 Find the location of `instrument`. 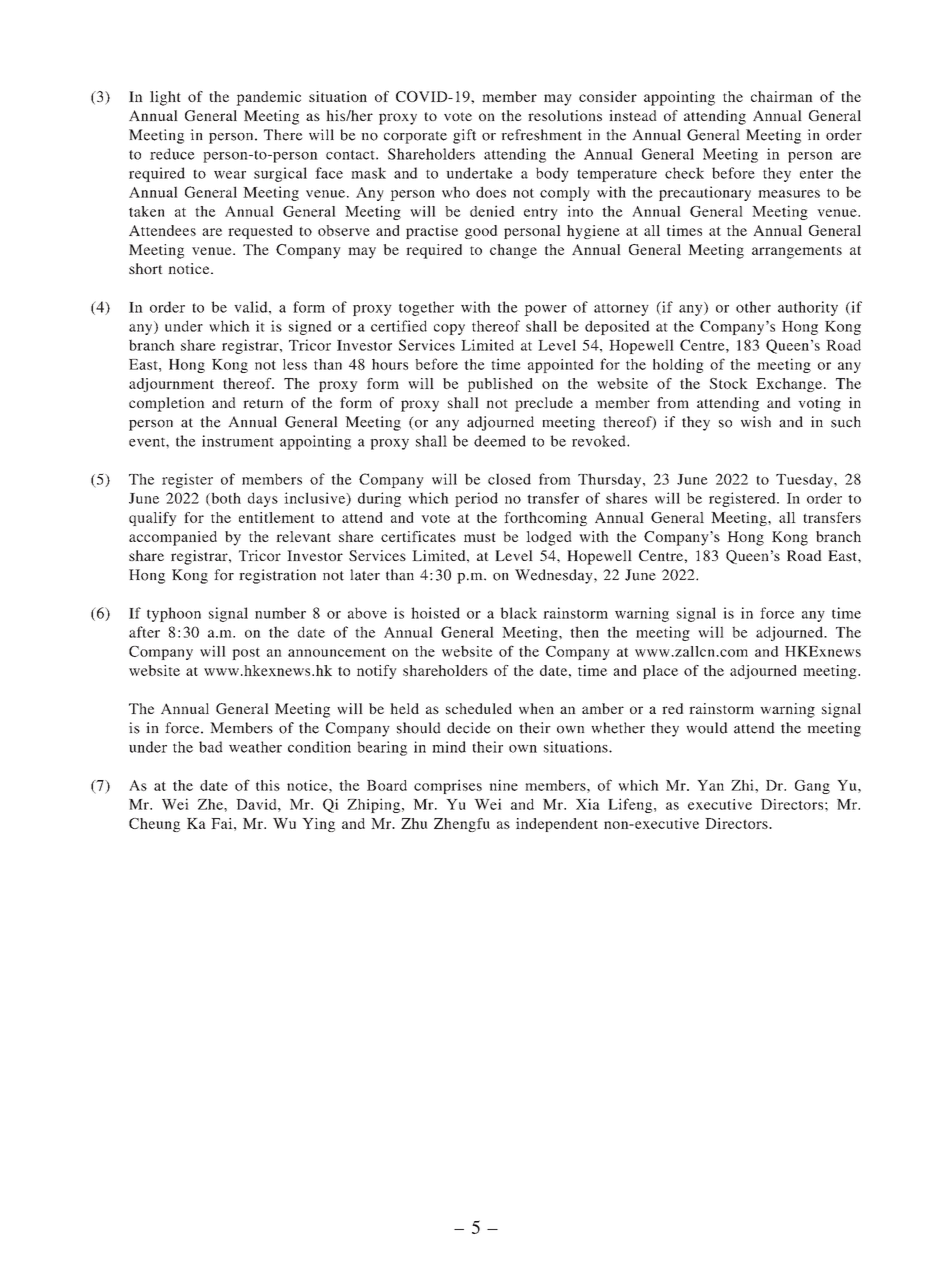

instrument is located at coordinates (238, 441).
